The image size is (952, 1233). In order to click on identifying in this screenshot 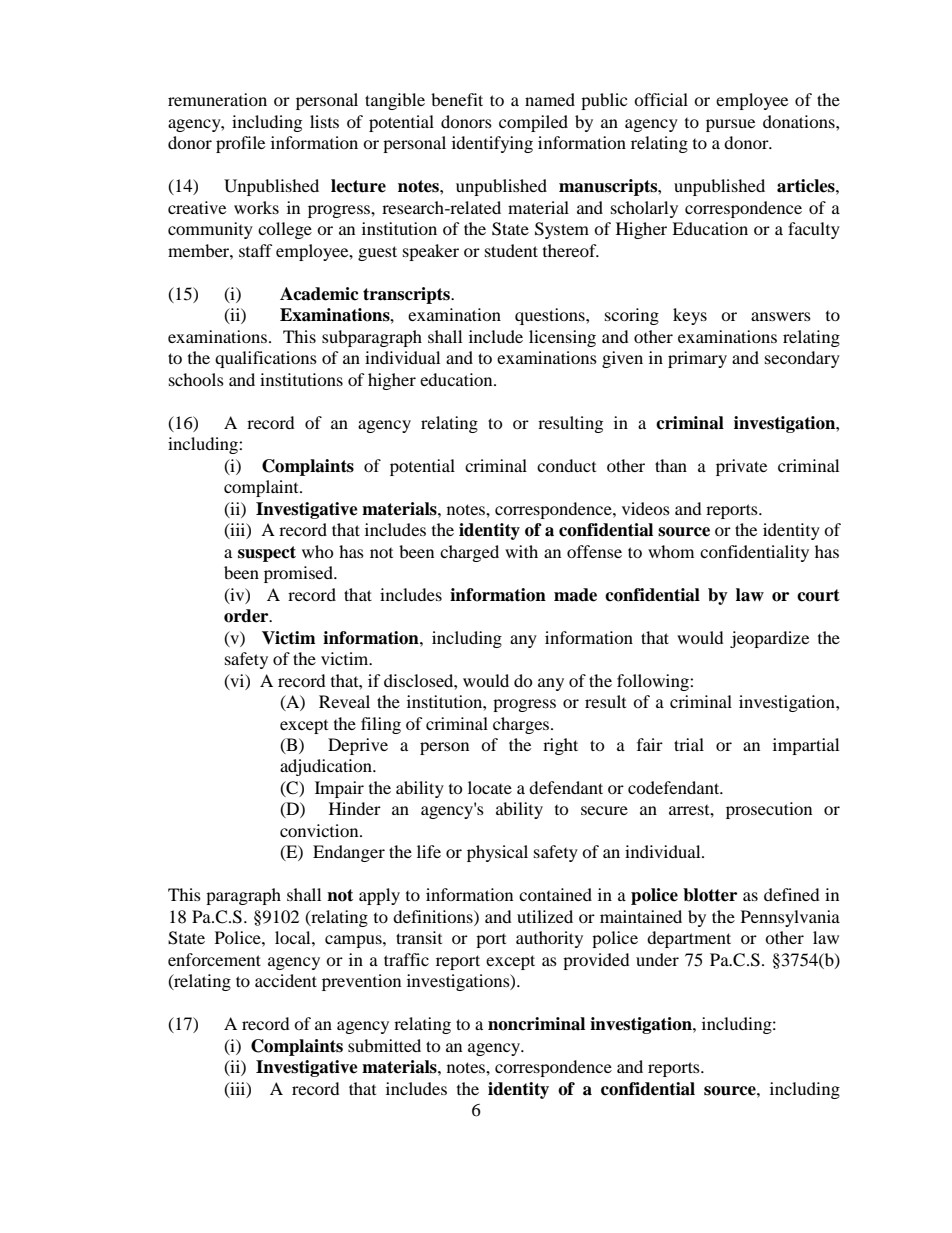, I will do `click(492, 144)`.
